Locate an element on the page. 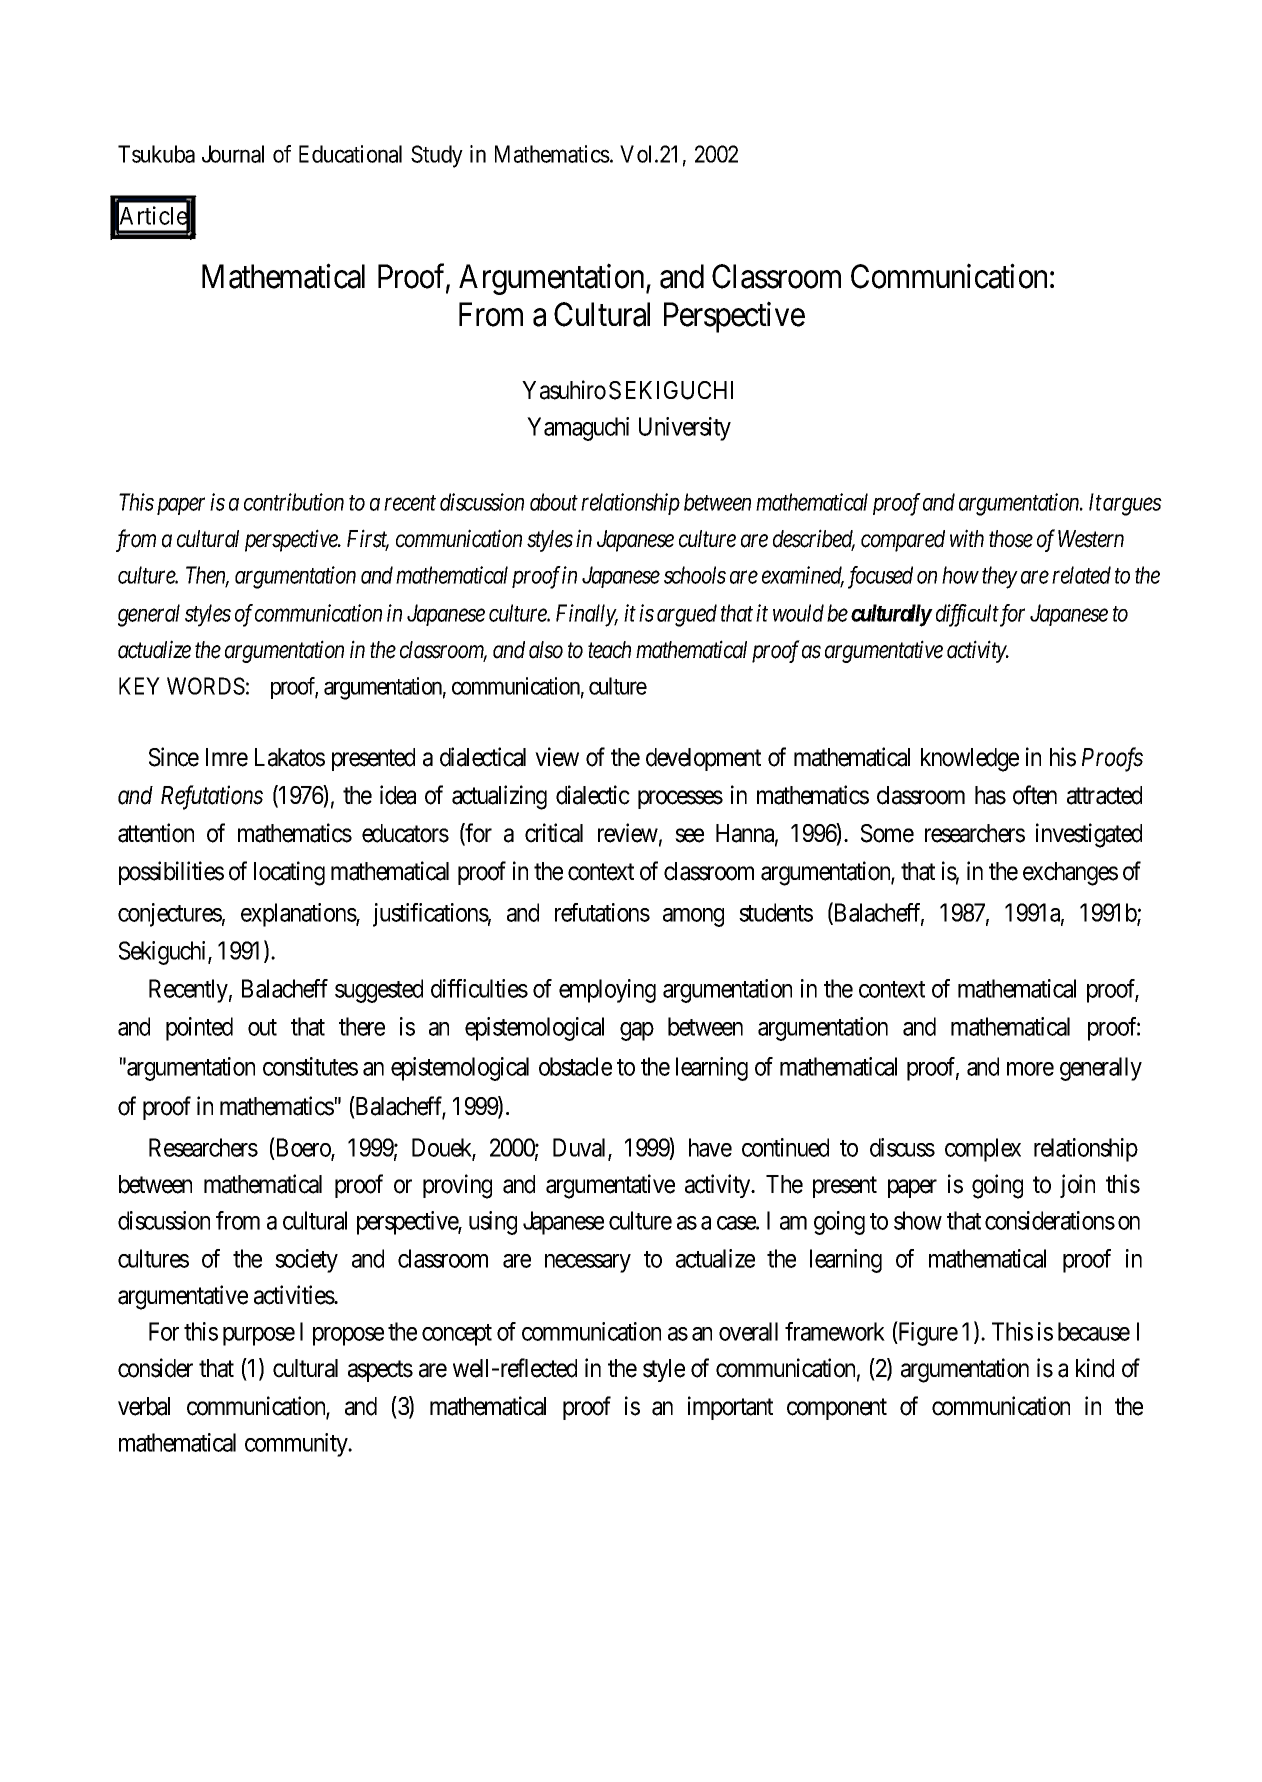 Image resolution: width=1262 pixels, height=1782 pixels. Journal is located at coordinates (233, 154).
